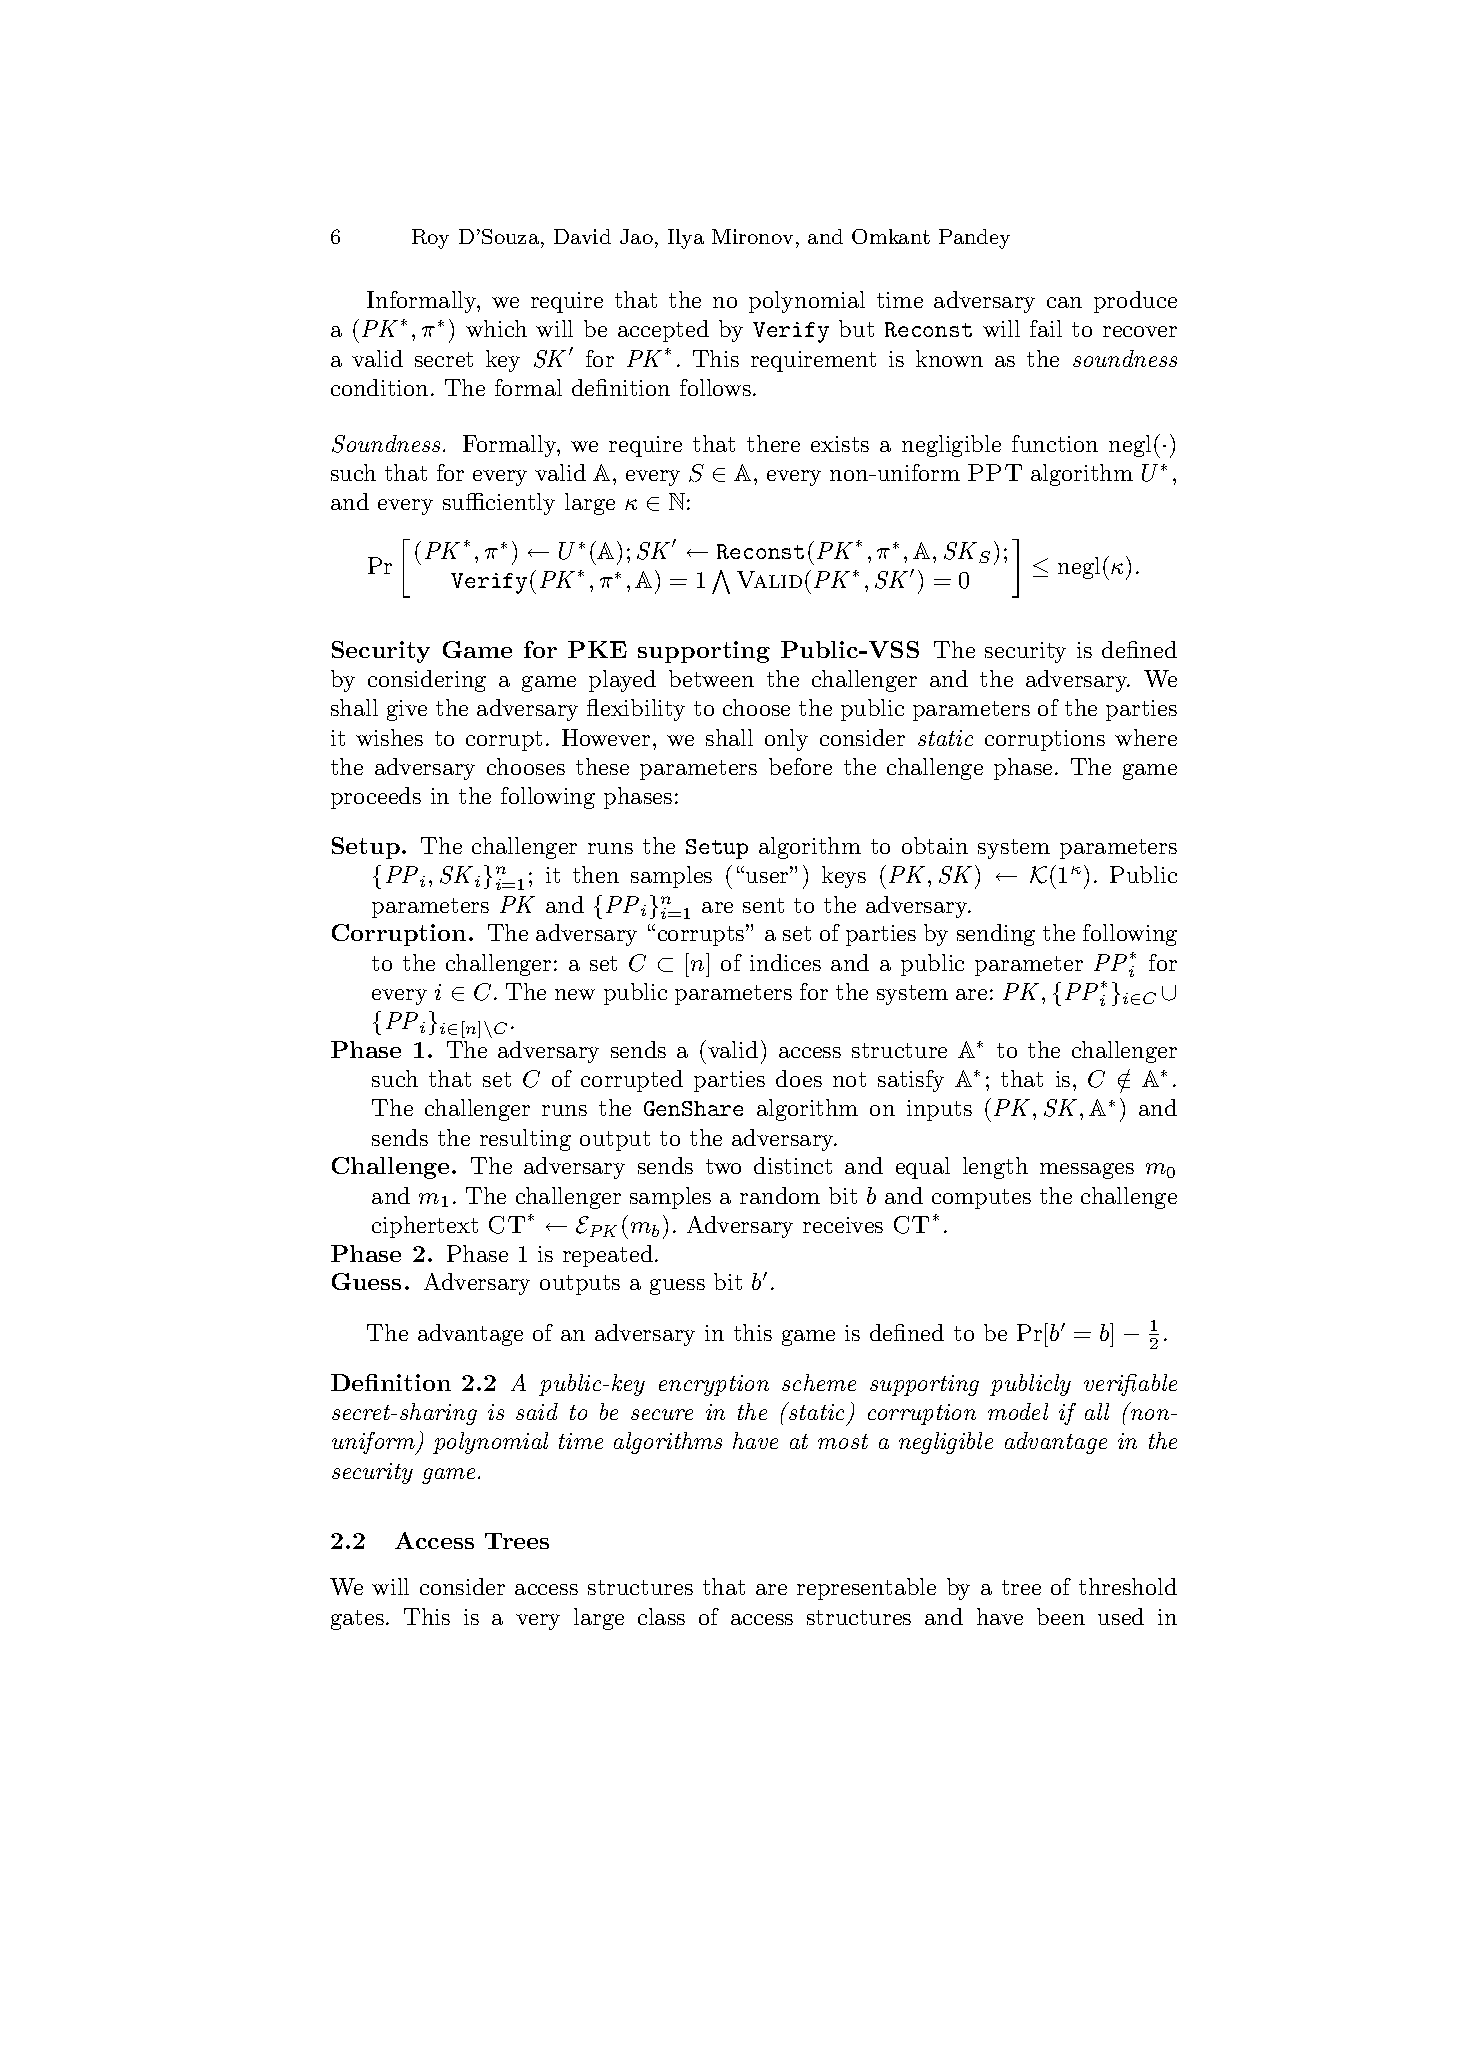 The width and height of the image is (1459, 2064). Describe the element at coordinates (357, 1620) in the image. I see `gates` at that location.
